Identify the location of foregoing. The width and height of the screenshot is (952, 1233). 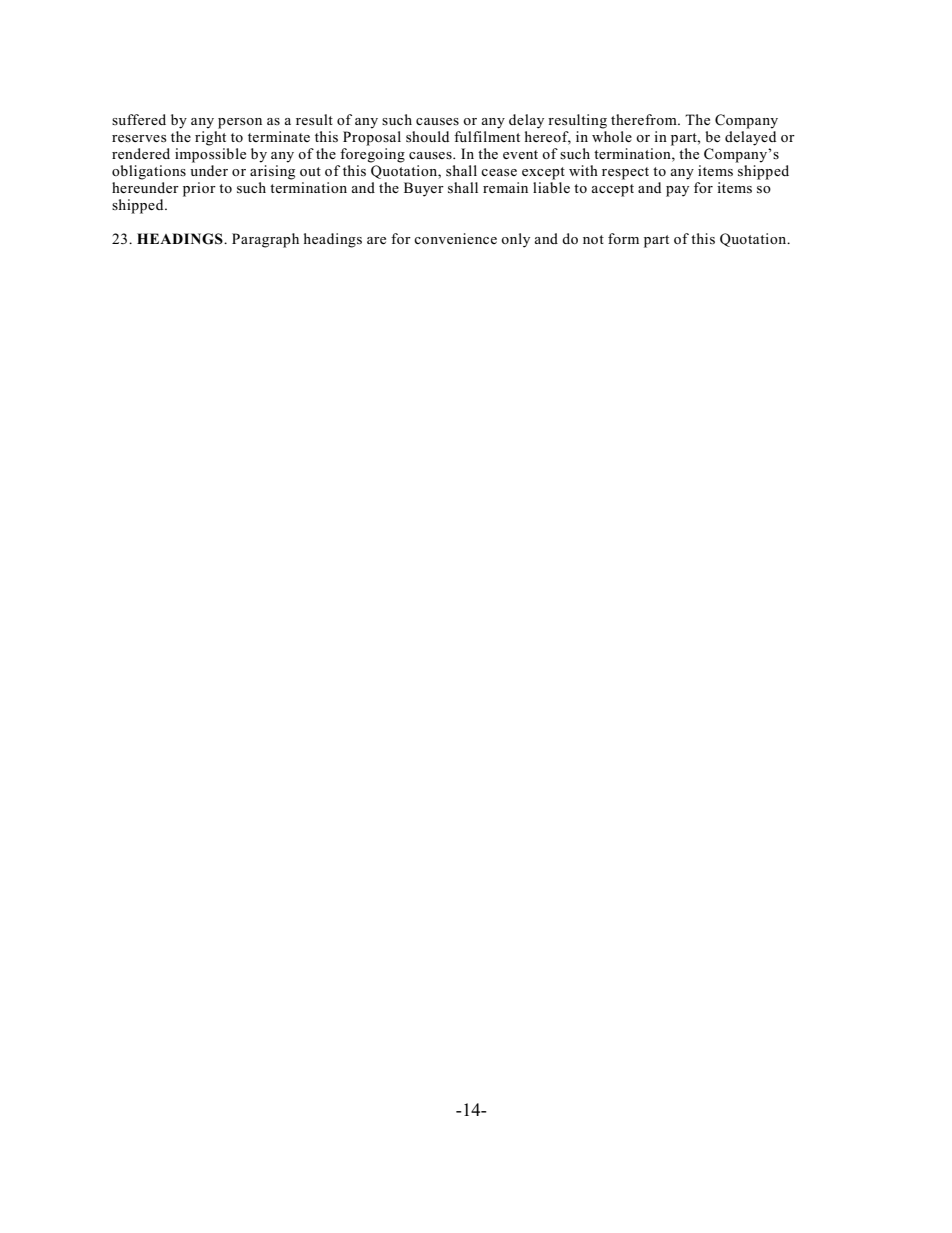
(372, 155).
